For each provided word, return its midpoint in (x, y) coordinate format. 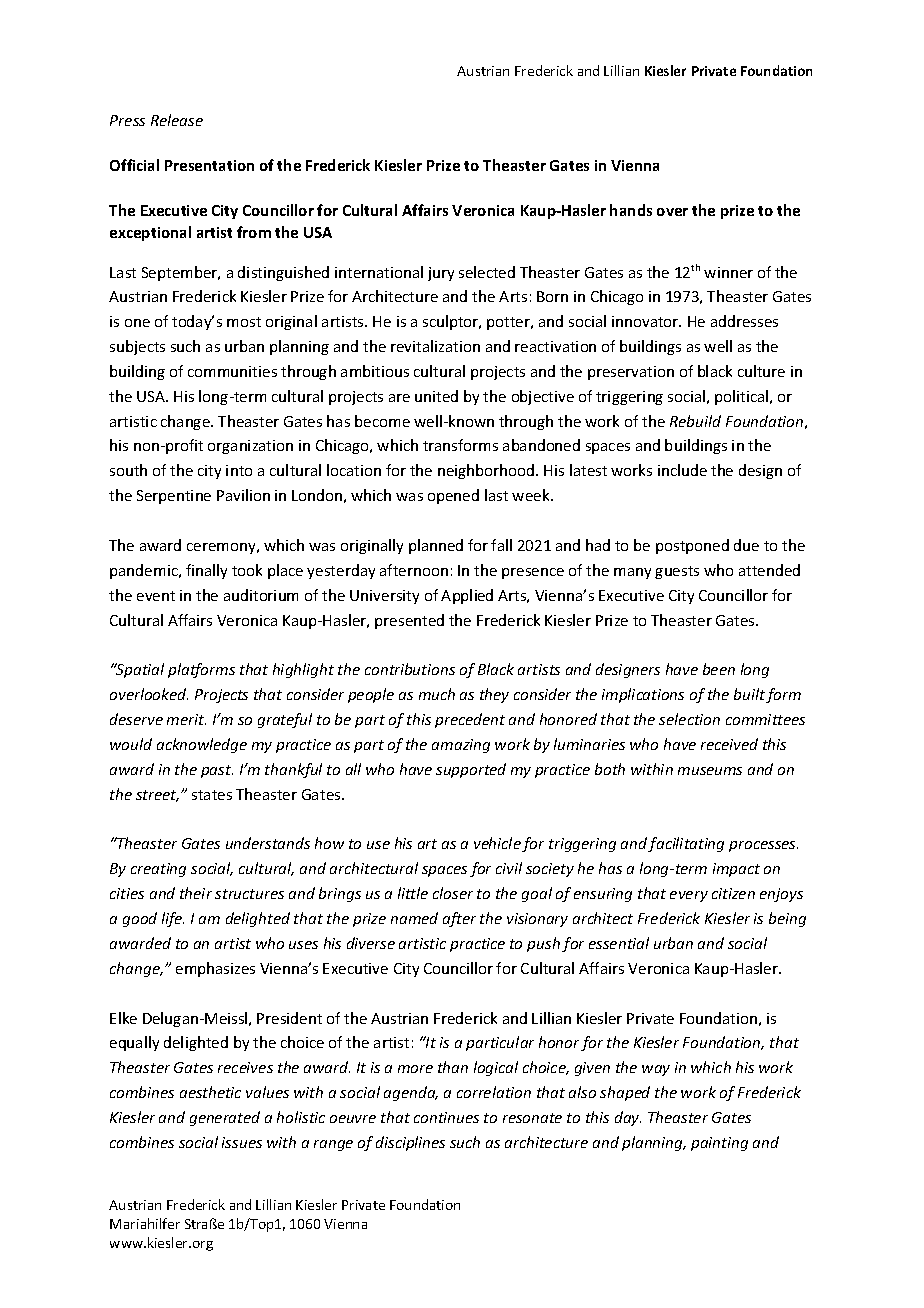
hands (631, 210)
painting (719, 1144)
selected (487, 272)
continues (446, 1117)
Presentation (209, 165)
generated (225, 1118)
